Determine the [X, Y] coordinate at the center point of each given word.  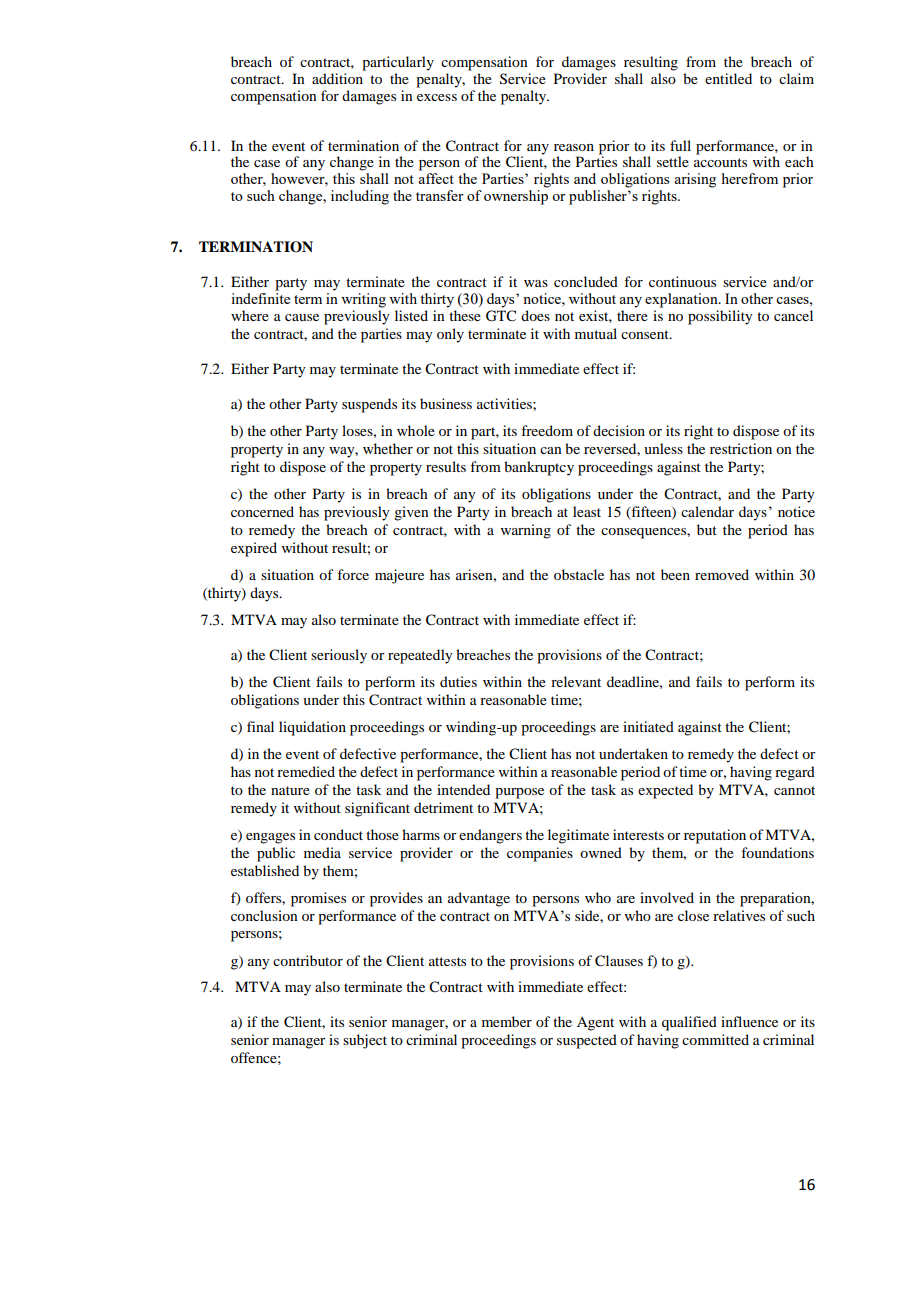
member [507, 1021]
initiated [648, 726]
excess [437, 97]
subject [365, 1041]
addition [337, 78]
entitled [728, 78]
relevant [576, 681]
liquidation [312, 728]
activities [505, 403]
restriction [741, 448]
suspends [369, 405]
